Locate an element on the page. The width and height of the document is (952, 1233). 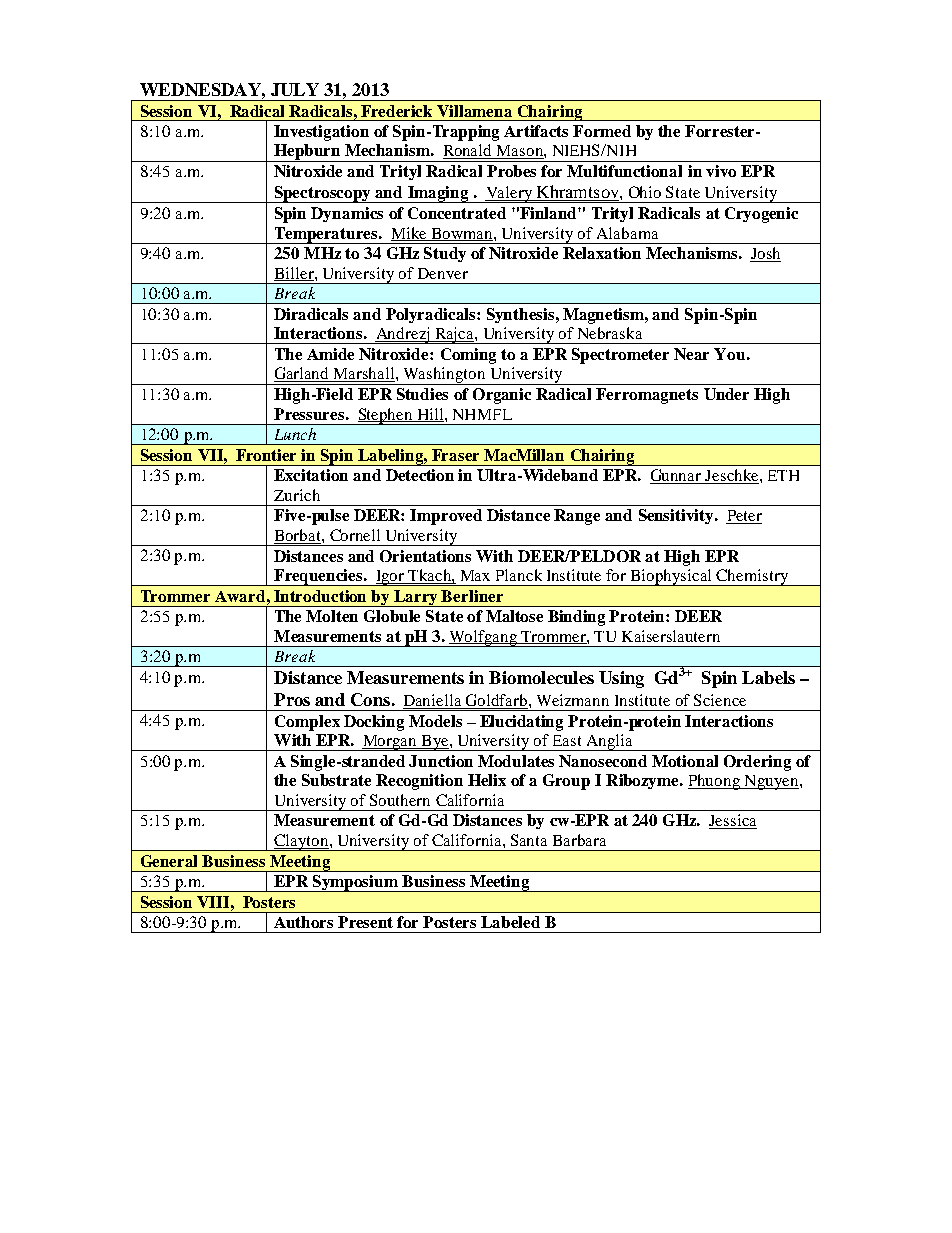
Organic is located at coordinates (502, 396).
